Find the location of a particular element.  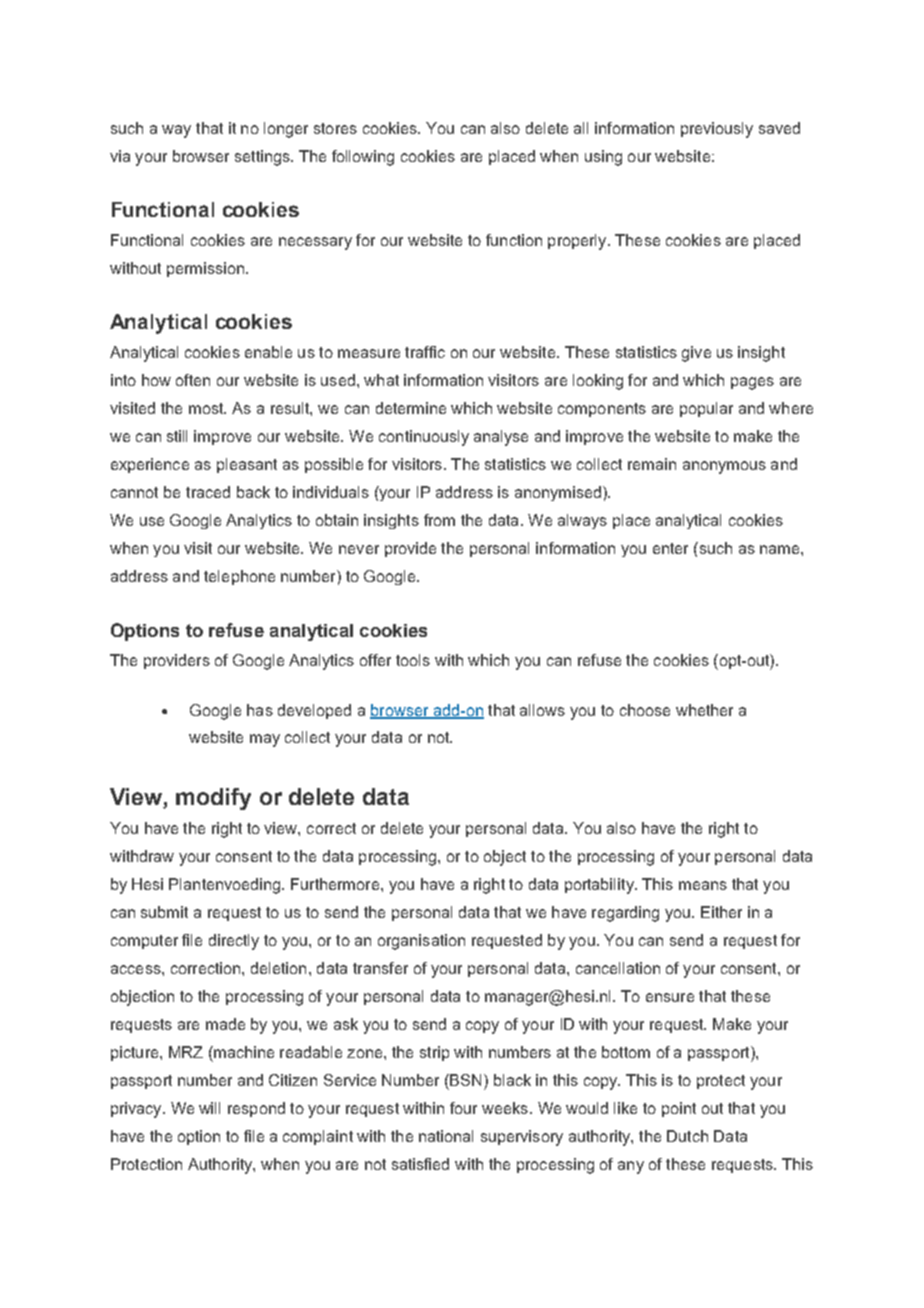

traffic is located at coordinates (425, 352).
